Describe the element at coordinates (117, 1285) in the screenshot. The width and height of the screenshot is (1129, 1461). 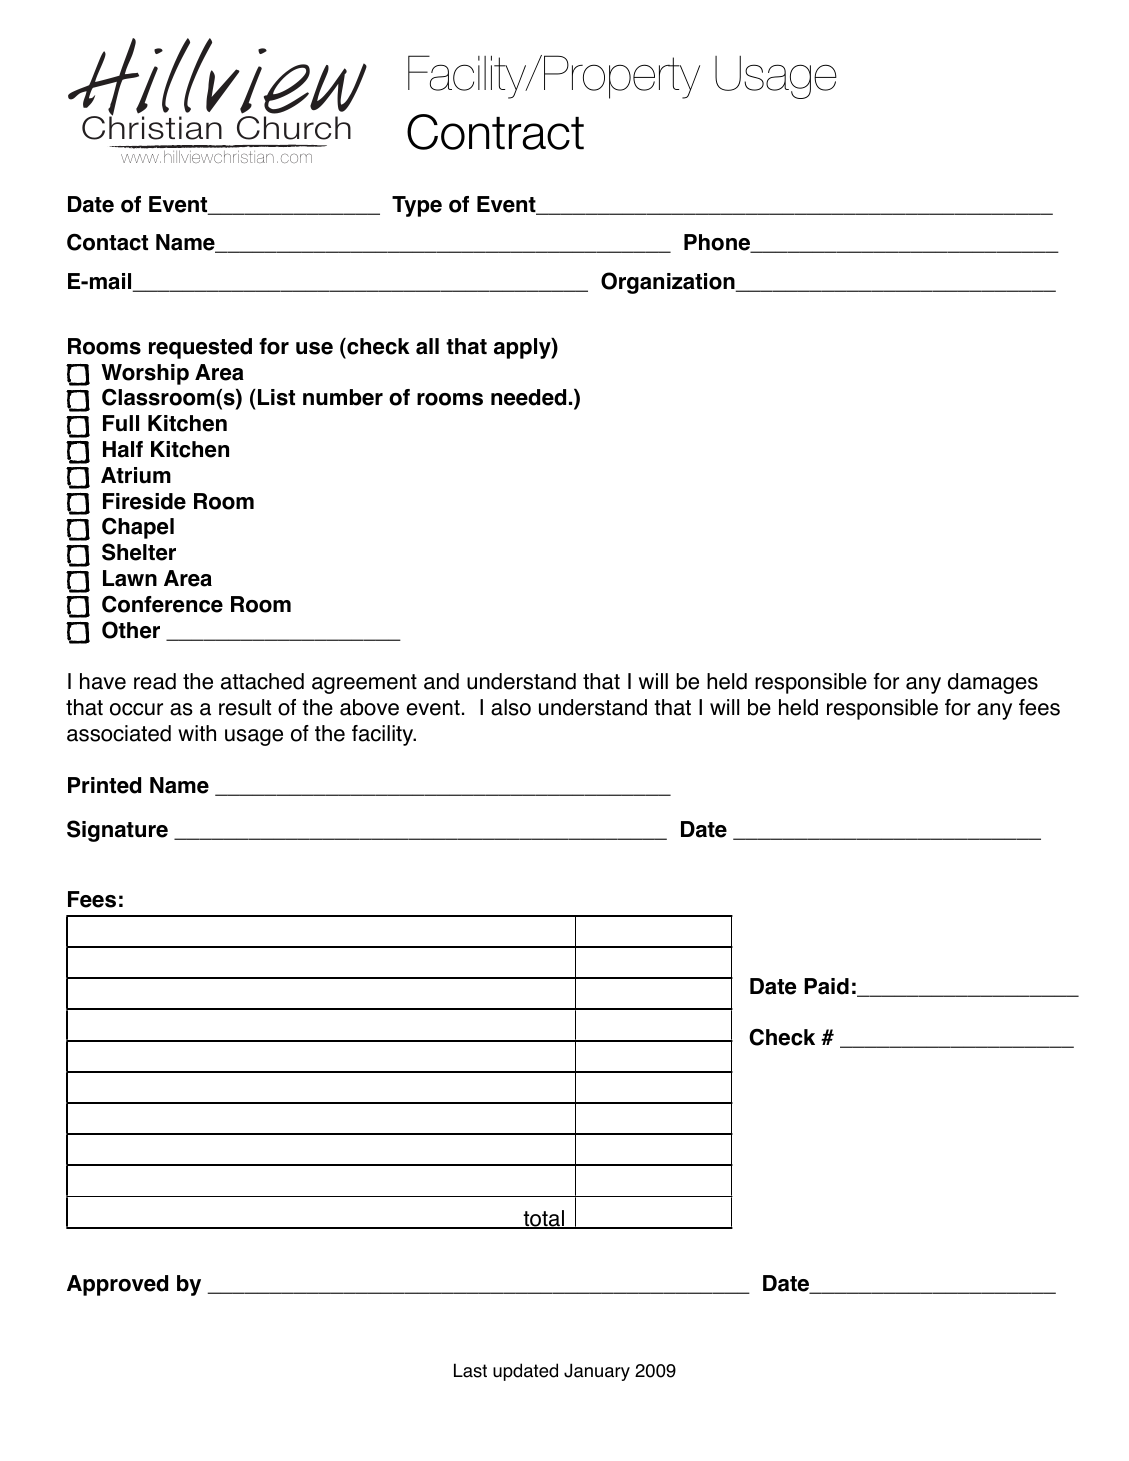
I see `Approved` at that location.
